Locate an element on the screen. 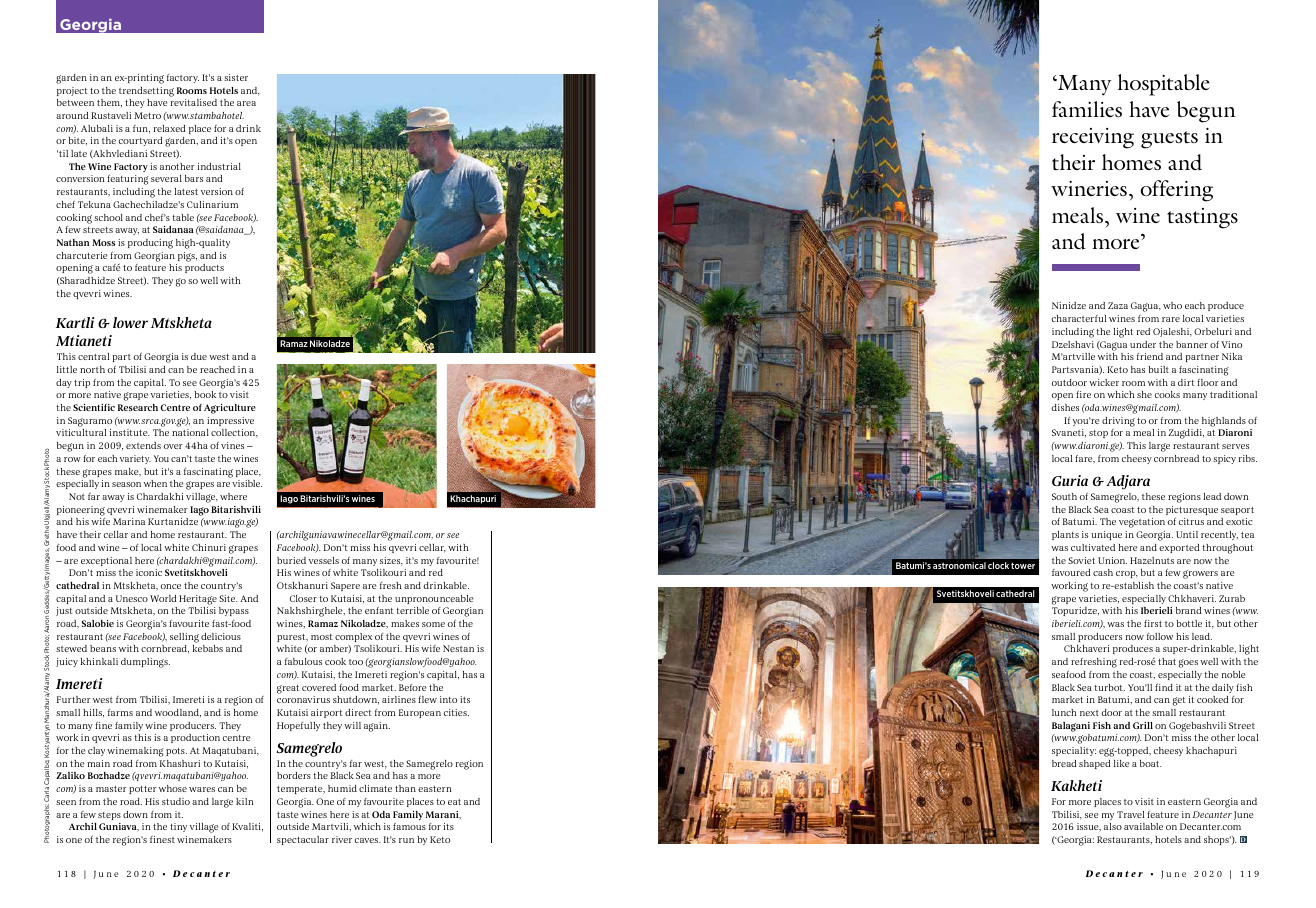  under is located at coordinates (1143, 344).
